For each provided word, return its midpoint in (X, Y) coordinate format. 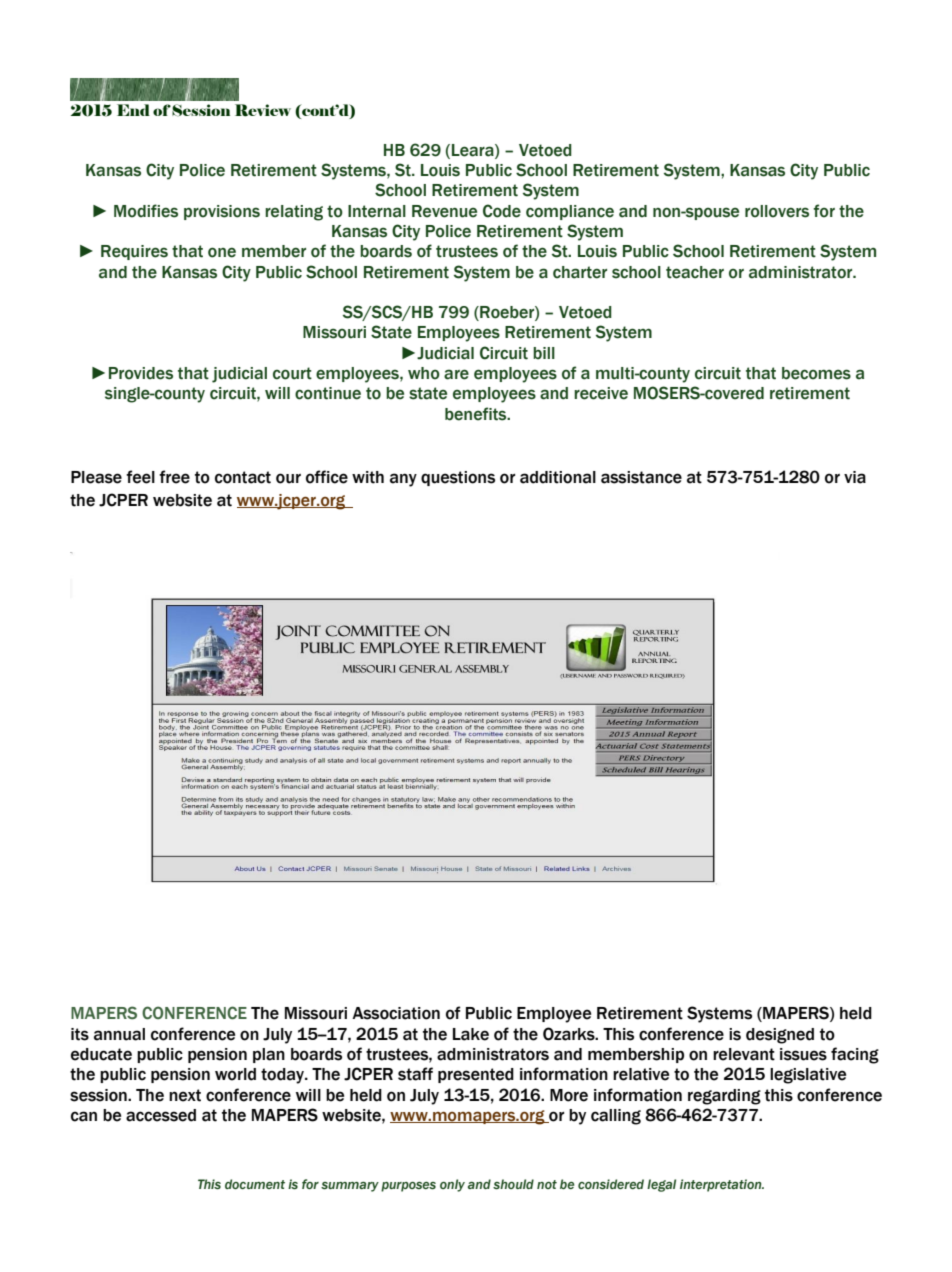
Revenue (444, 211)
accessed (161, 1115)
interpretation (722, 1185)
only (452, 1185)
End (133, 110)
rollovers (777, 211)
